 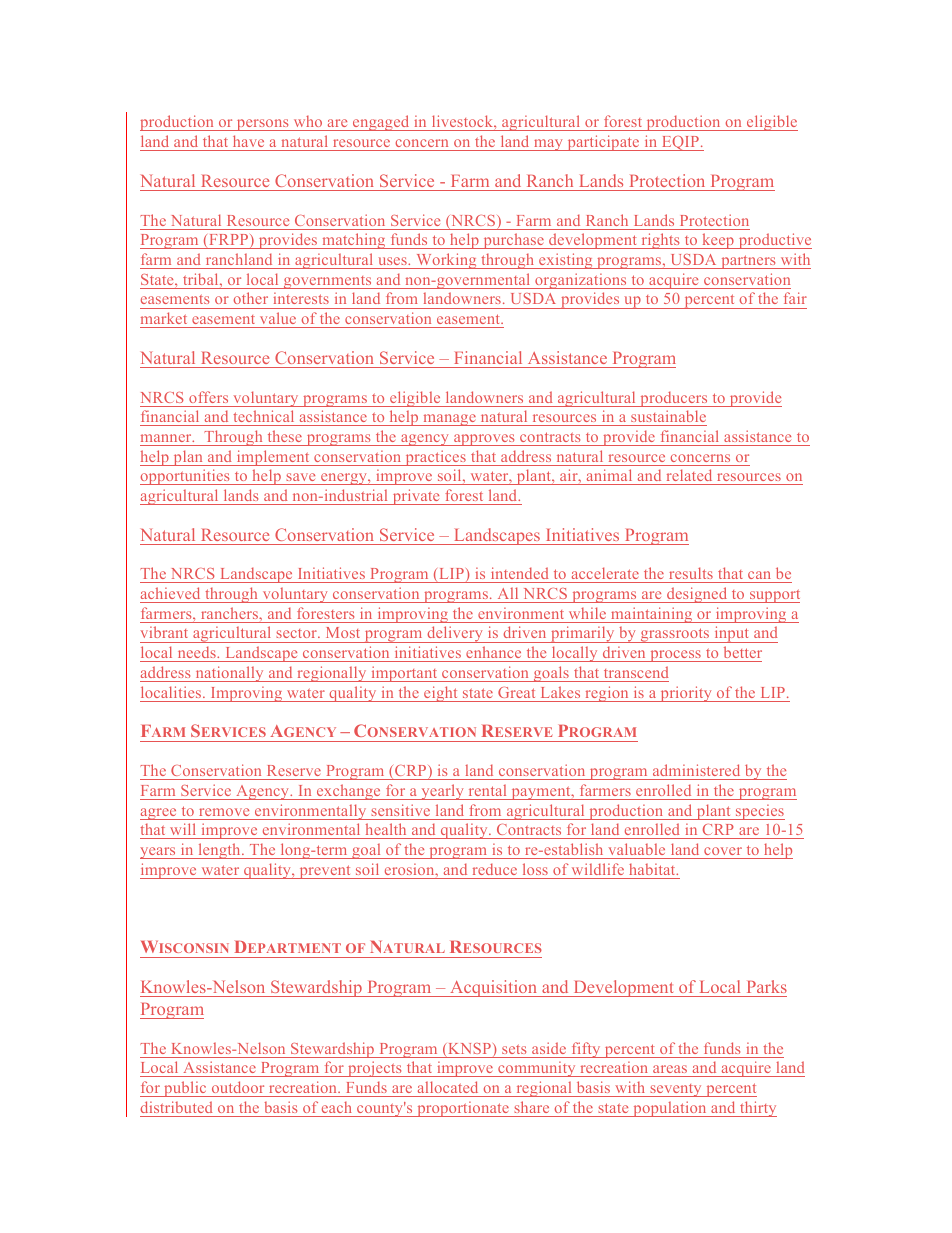 What do you see at coordinates (248, 141) in the image?
I see `have` at bounding box center [248, 141].
